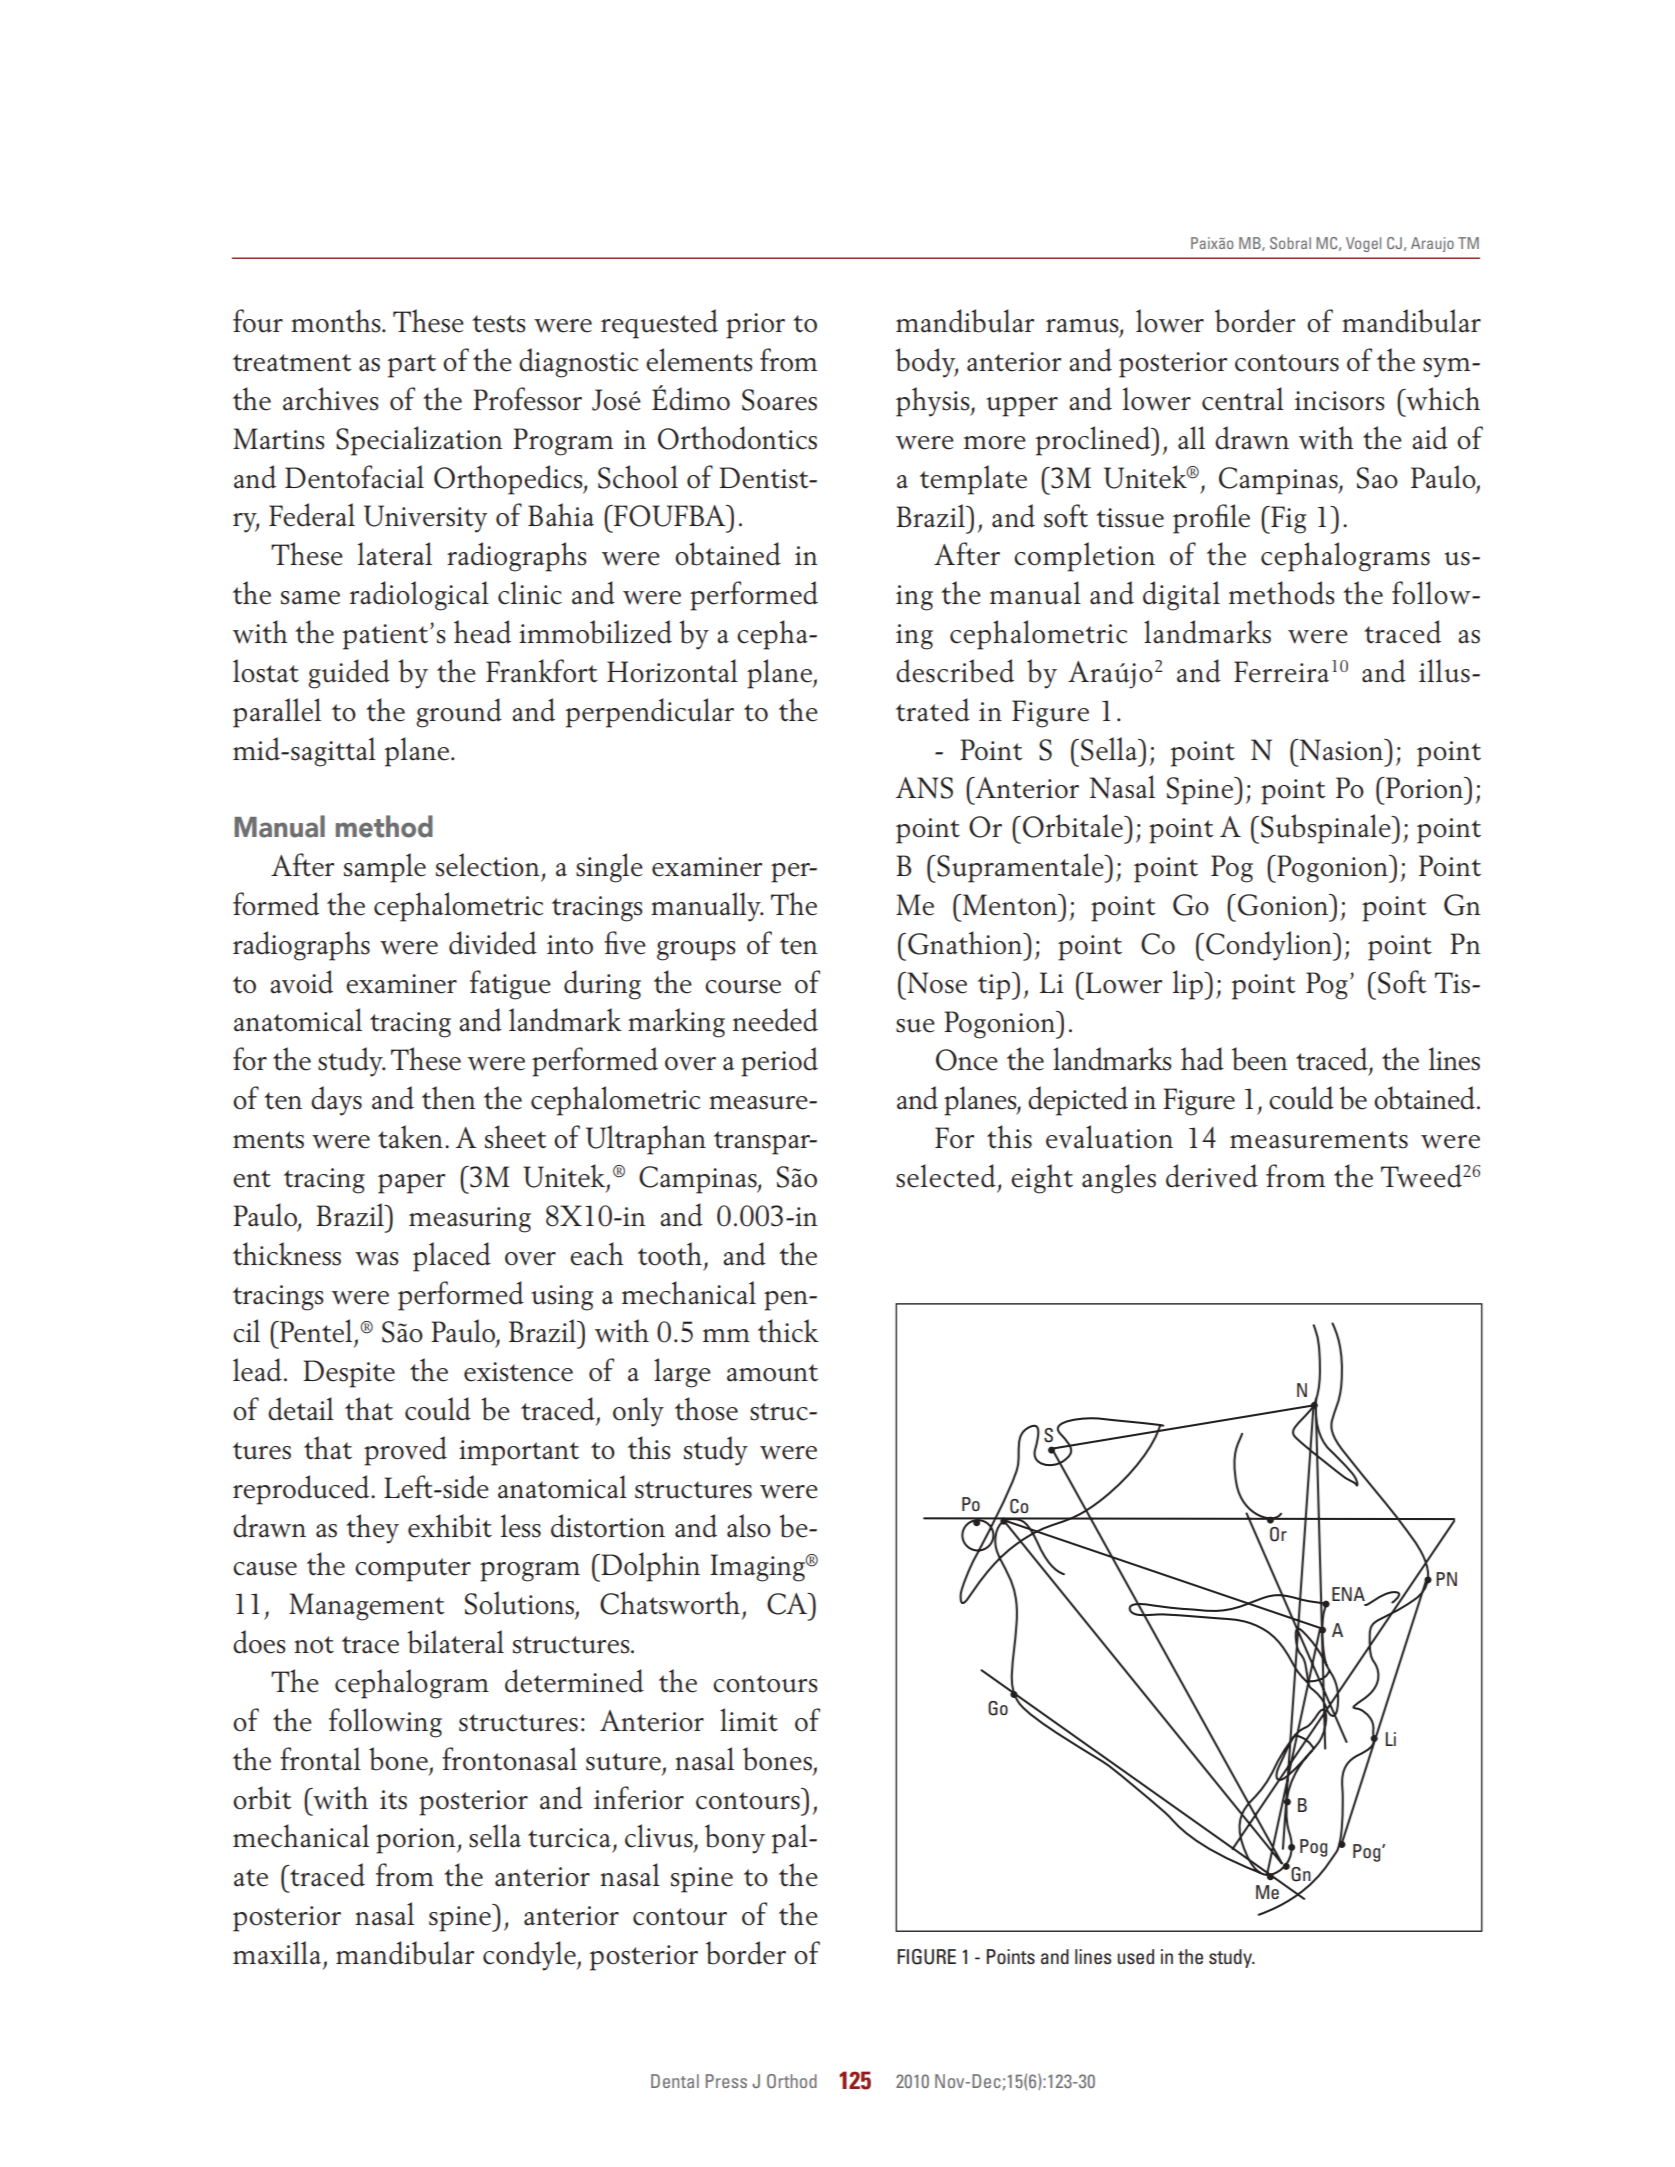  I want to click on needed, so click(775, 1020).
